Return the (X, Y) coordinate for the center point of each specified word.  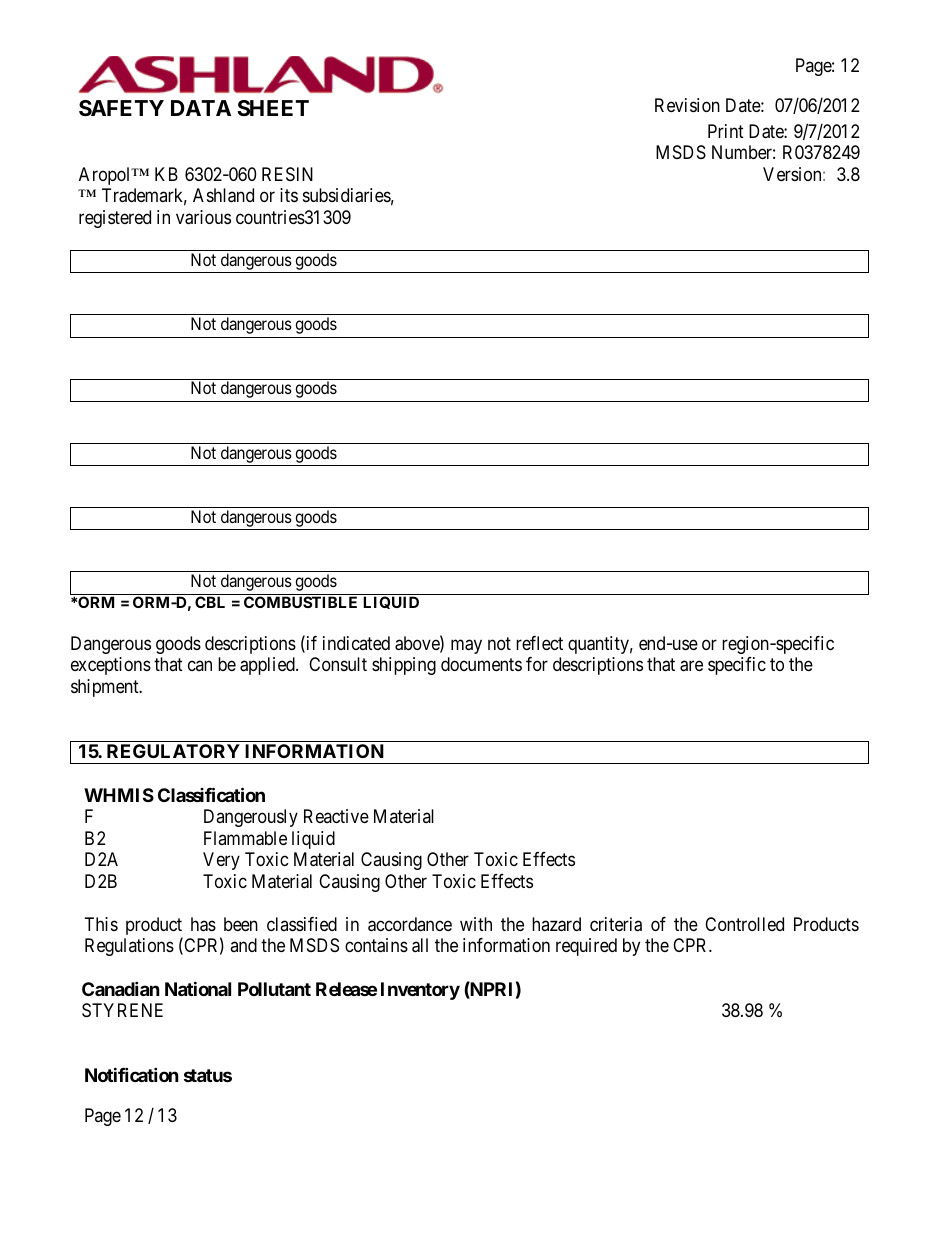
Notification (132, 1074)
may (466, 646)
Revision (687, 105)
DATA (201, 108)
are (691, 666)
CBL (210, 602)
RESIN (287, 174)
